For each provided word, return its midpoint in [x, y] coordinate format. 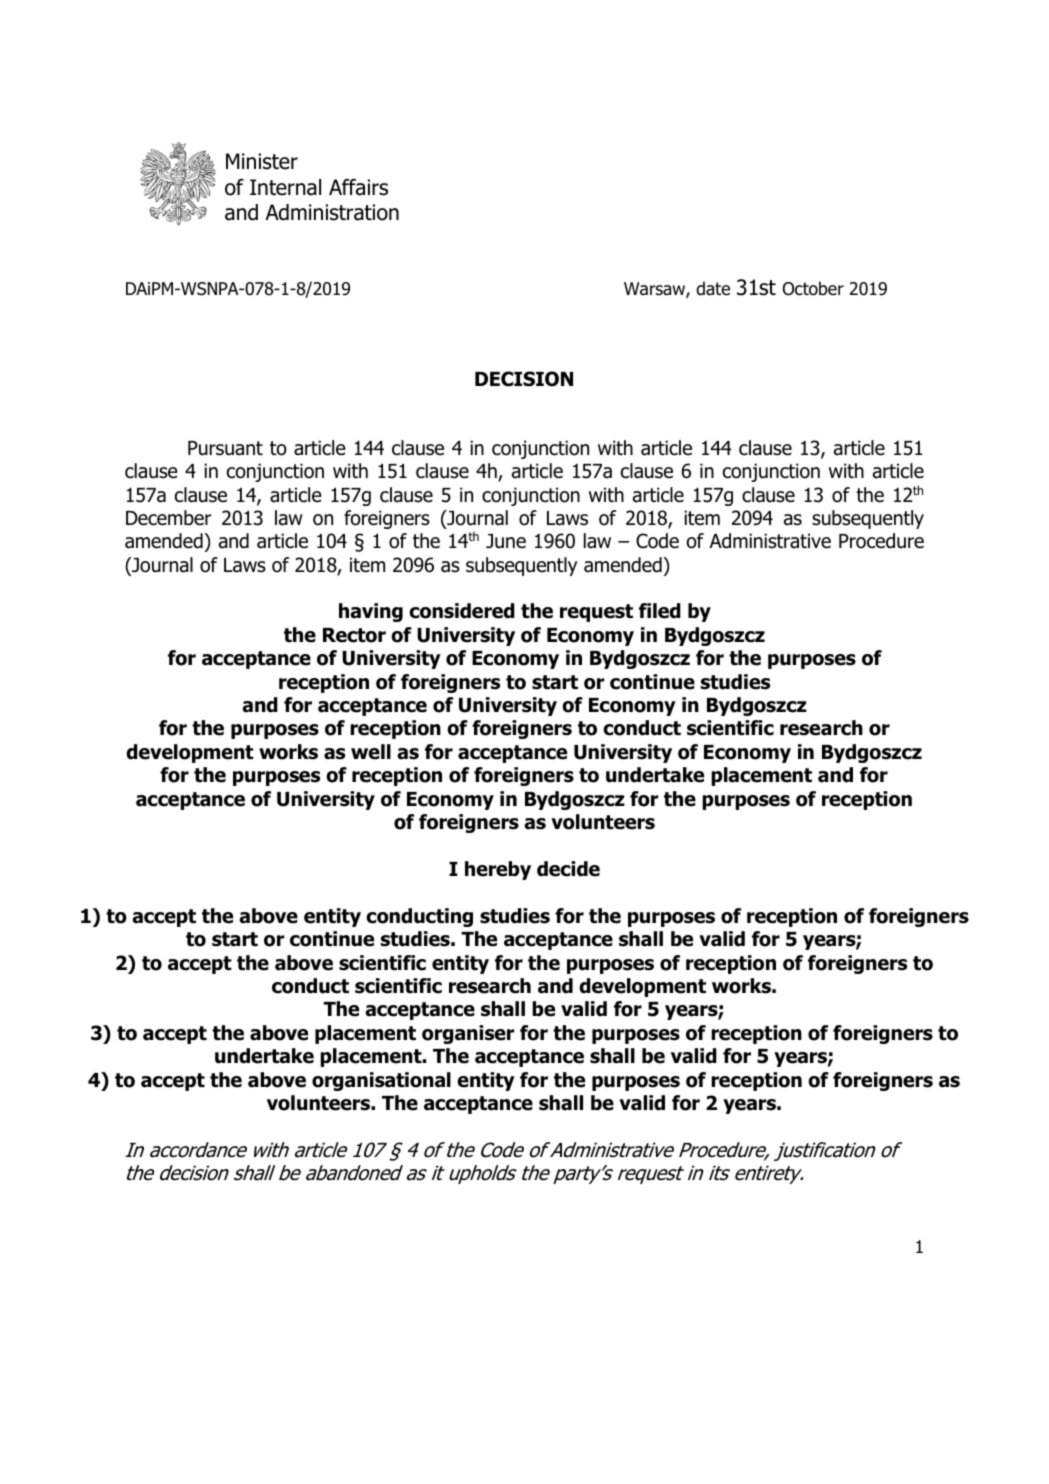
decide [568, 869]
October [813, 288]
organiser [468, 1034]
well [371, 752]
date [713, 288]
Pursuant [225, 448]
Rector [354, 635]
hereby [498, 870]
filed [660, 611]
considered [462, 611]
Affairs [358, 187]
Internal [285, 187]
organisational [381, 1081]
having [371, 612]
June [506, 541]
